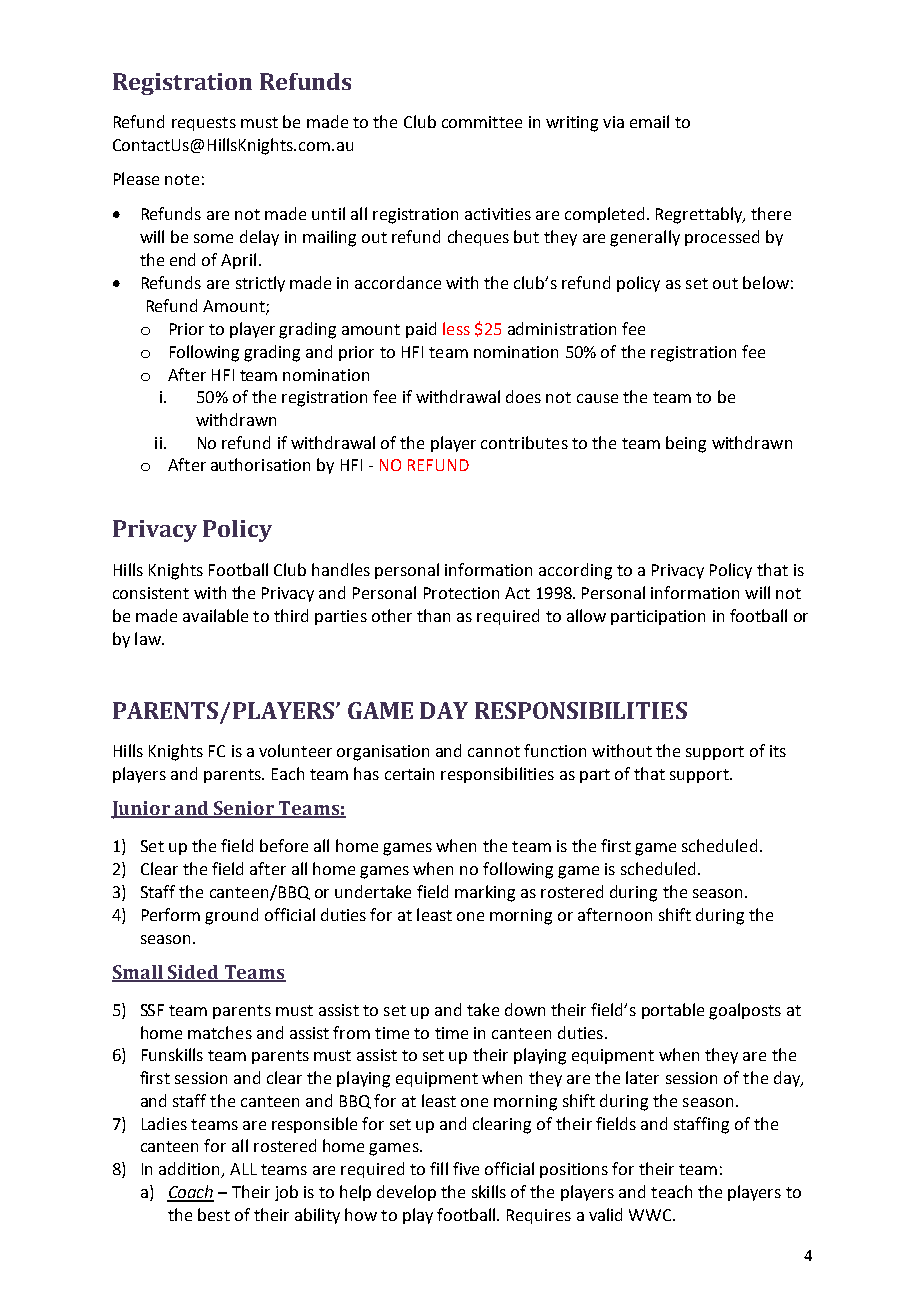 The width and height of the screenshot is (924, 1308). Describe the element at coordinates (260, 464) in the screenshot. I see `authorisation` at that location.
